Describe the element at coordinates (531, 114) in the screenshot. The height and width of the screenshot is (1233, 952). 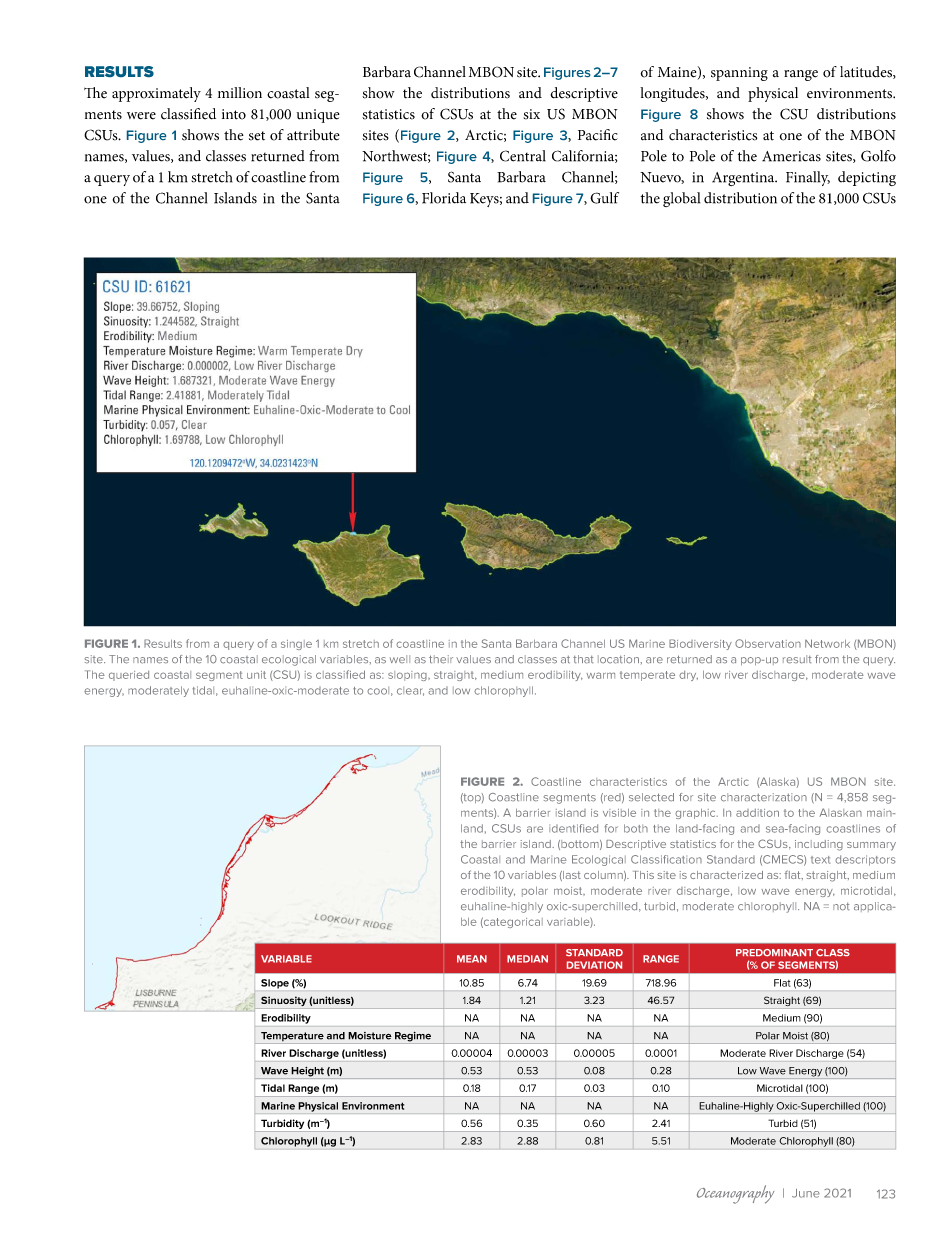
I see `six` at that location.
